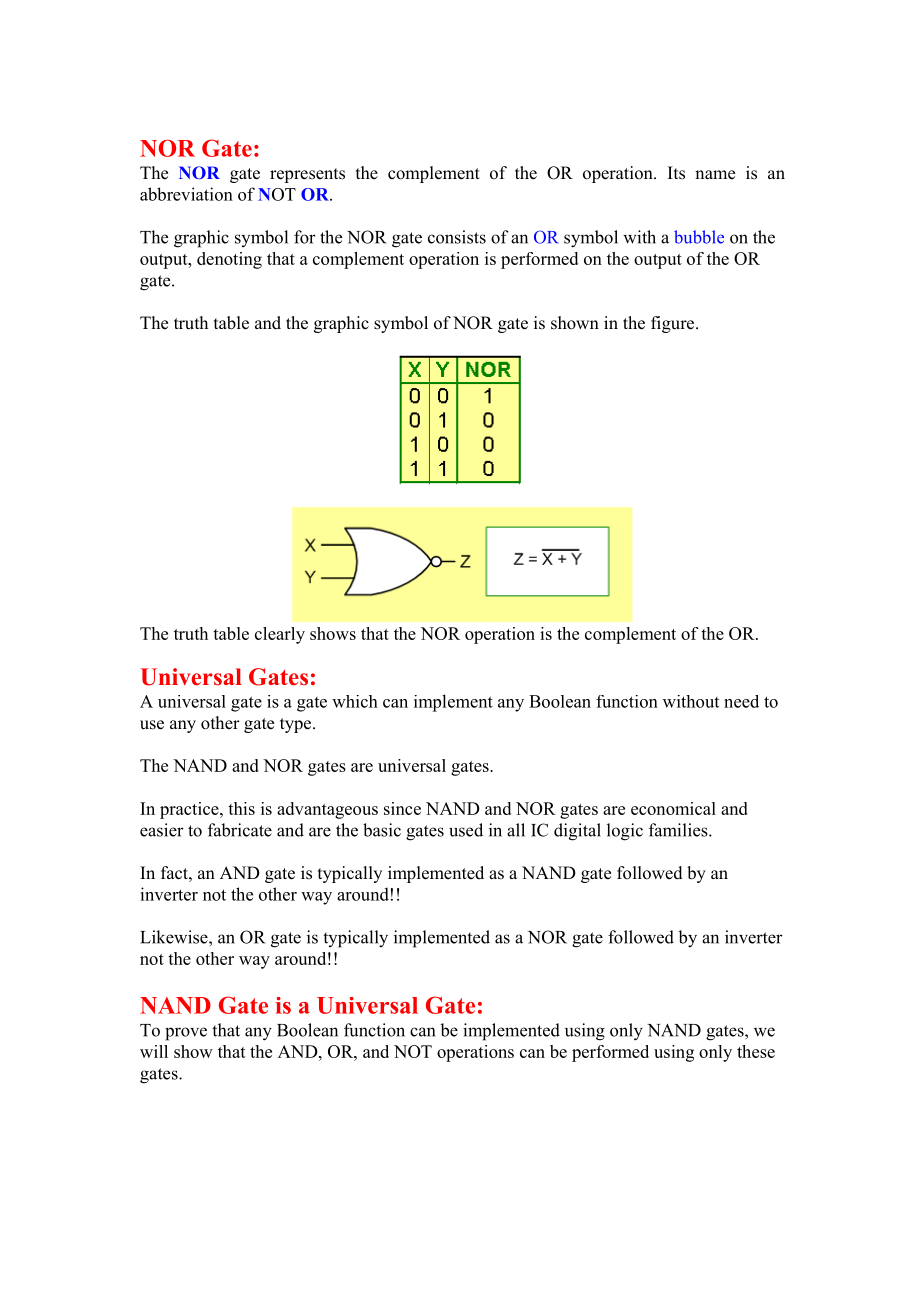  Describe the element at coordinates (186, 1034) in the page. I see `prove` at that location.
